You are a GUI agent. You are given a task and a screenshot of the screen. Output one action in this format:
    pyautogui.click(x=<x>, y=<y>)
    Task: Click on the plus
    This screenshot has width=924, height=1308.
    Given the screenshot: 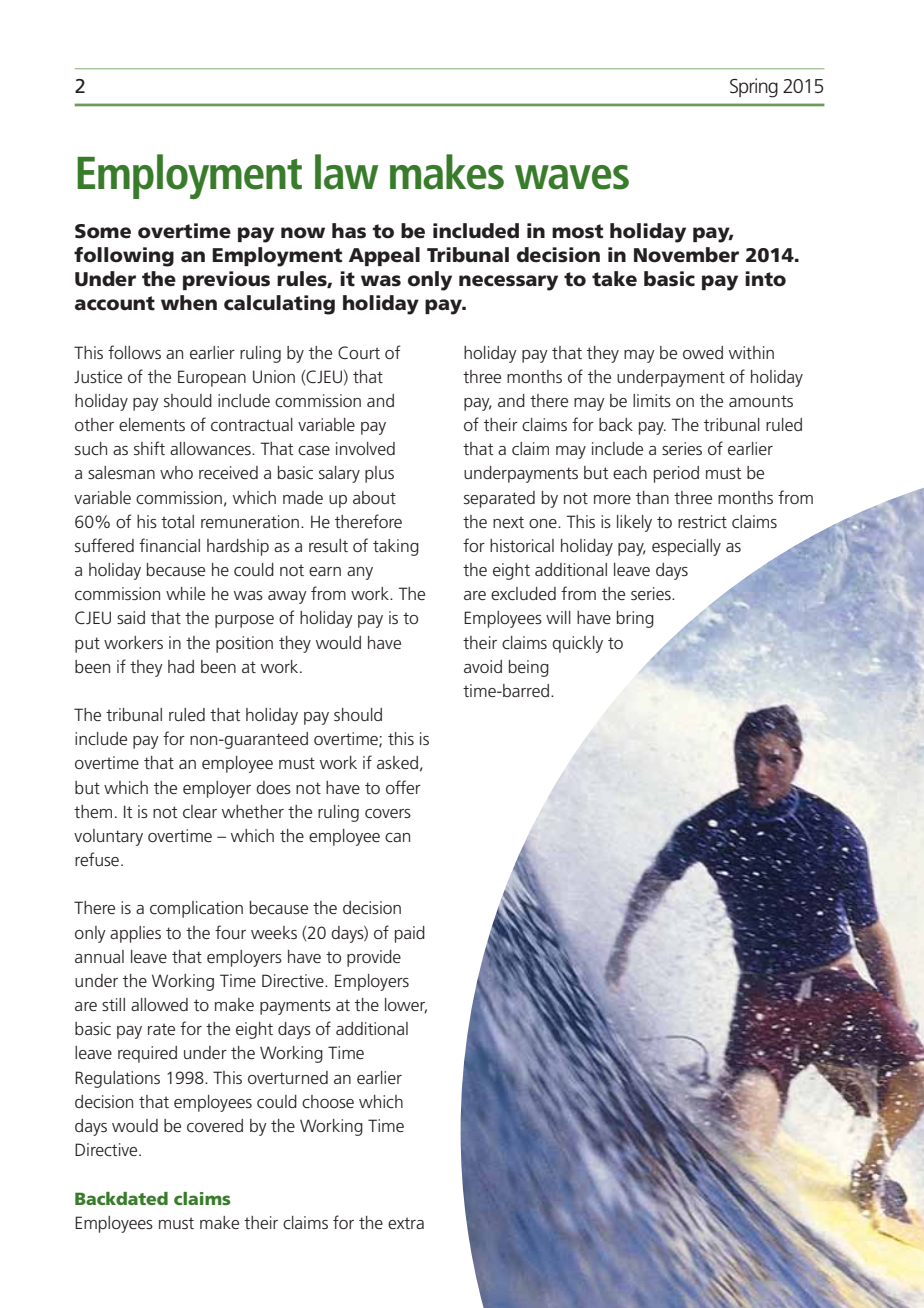 What is the action you would take?
    pyautogui.click(x=379, y=474)
